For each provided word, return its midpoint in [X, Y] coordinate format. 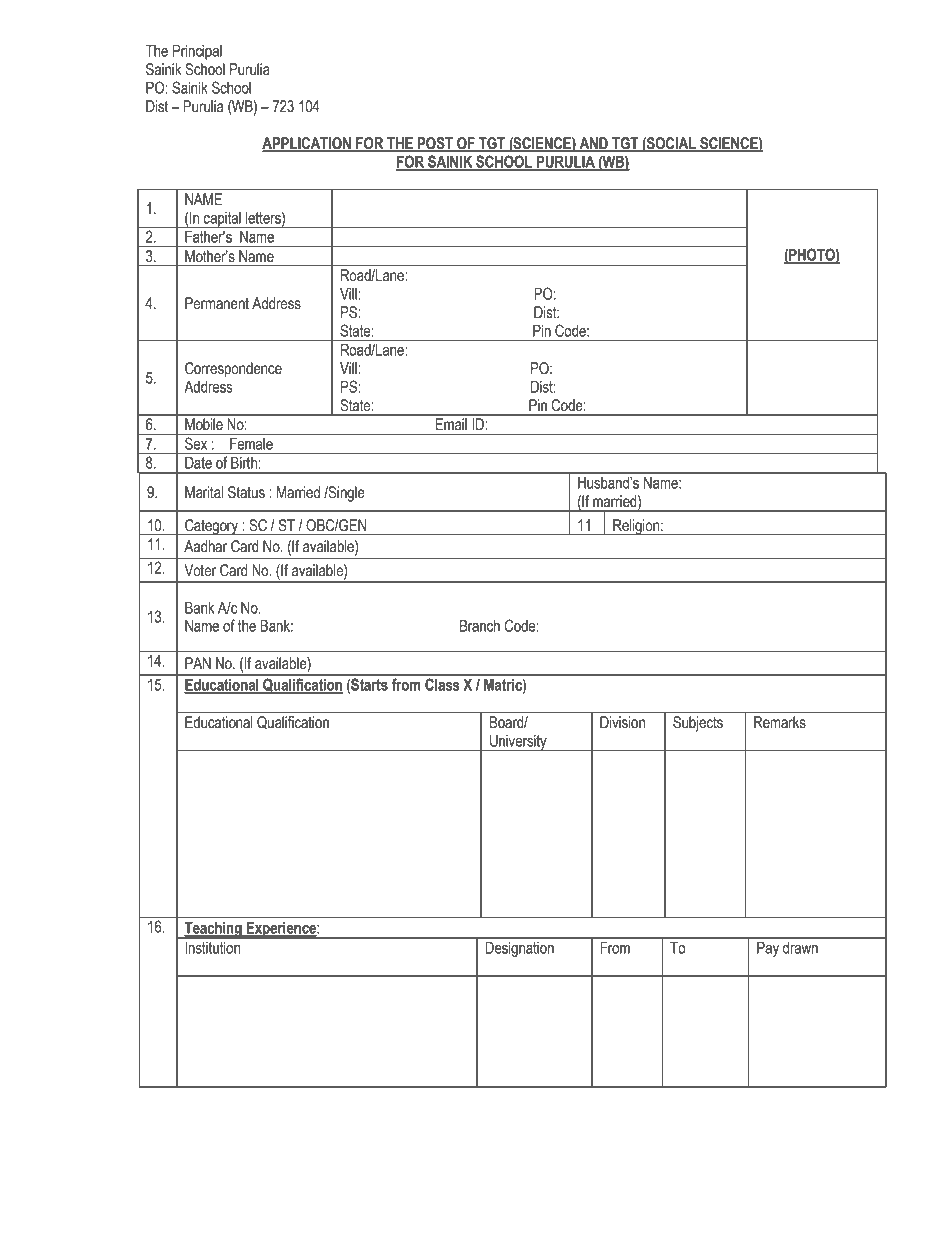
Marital [204, 492]
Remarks [780, 722]
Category [211, 527]
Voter [200, 570]
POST [435, 144]
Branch [480, 626]
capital [222, 220]
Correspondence [233, 370]
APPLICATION [307, 144]
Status [246, 492]
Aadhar [205, 546]
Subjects [698, 724]
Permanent [217, 303]
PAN [198, 663]
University [518, 743]
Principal [197, 52]
